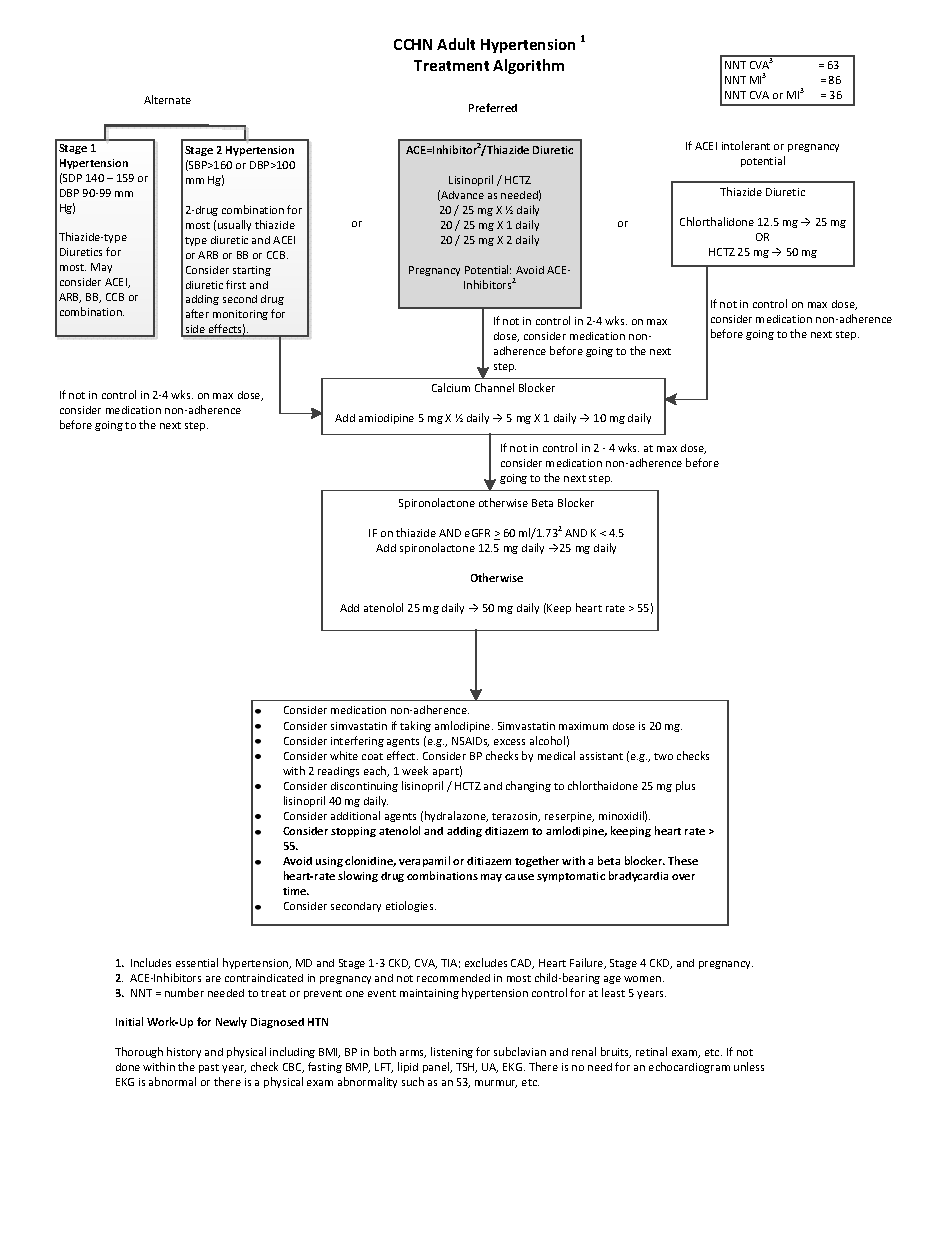 The height and width of the page is (1233, 952). What do you see at coordinates (451, 387) in the page?
I see `Calcium` at bounding box center [451, 387].
